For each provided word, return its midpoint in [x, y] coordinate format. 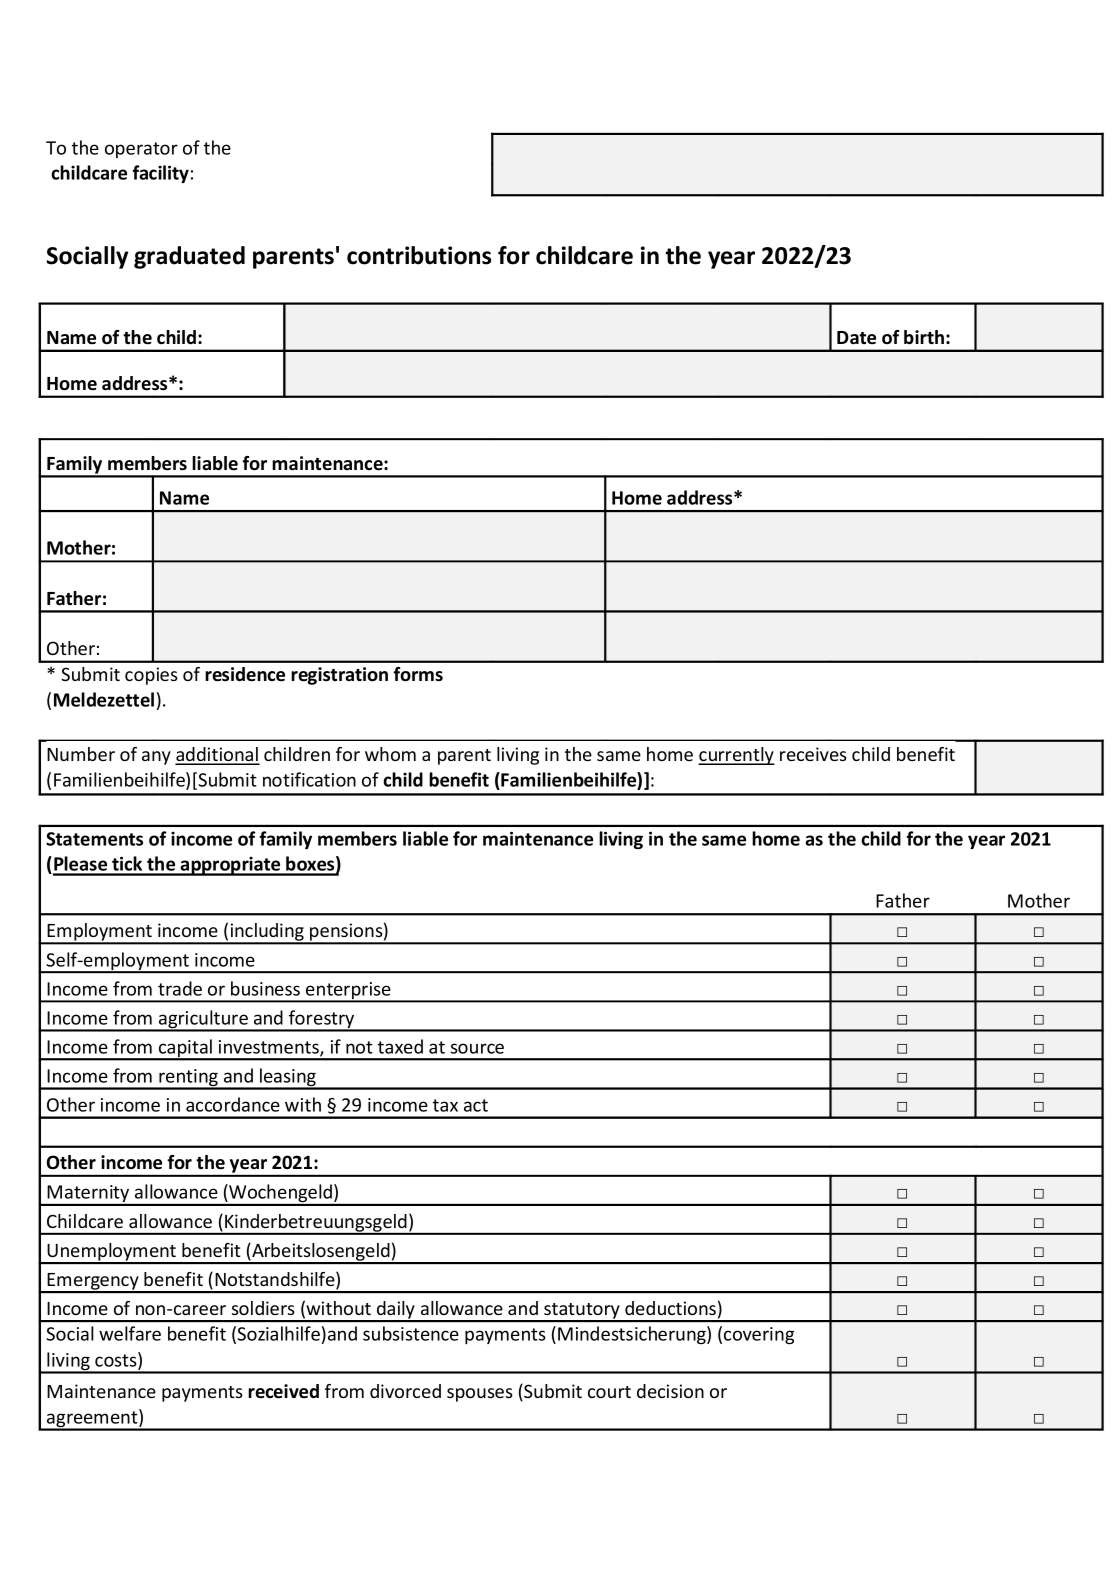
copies [151, 676]
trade [180, 988]
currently [736, 756]
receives [813, 754]
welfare [130, 1333]
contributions [419, 255]
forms [418, 674]
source [477, 1048]
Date [856, 338]
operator [141, 150]
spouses [480, 1395]
